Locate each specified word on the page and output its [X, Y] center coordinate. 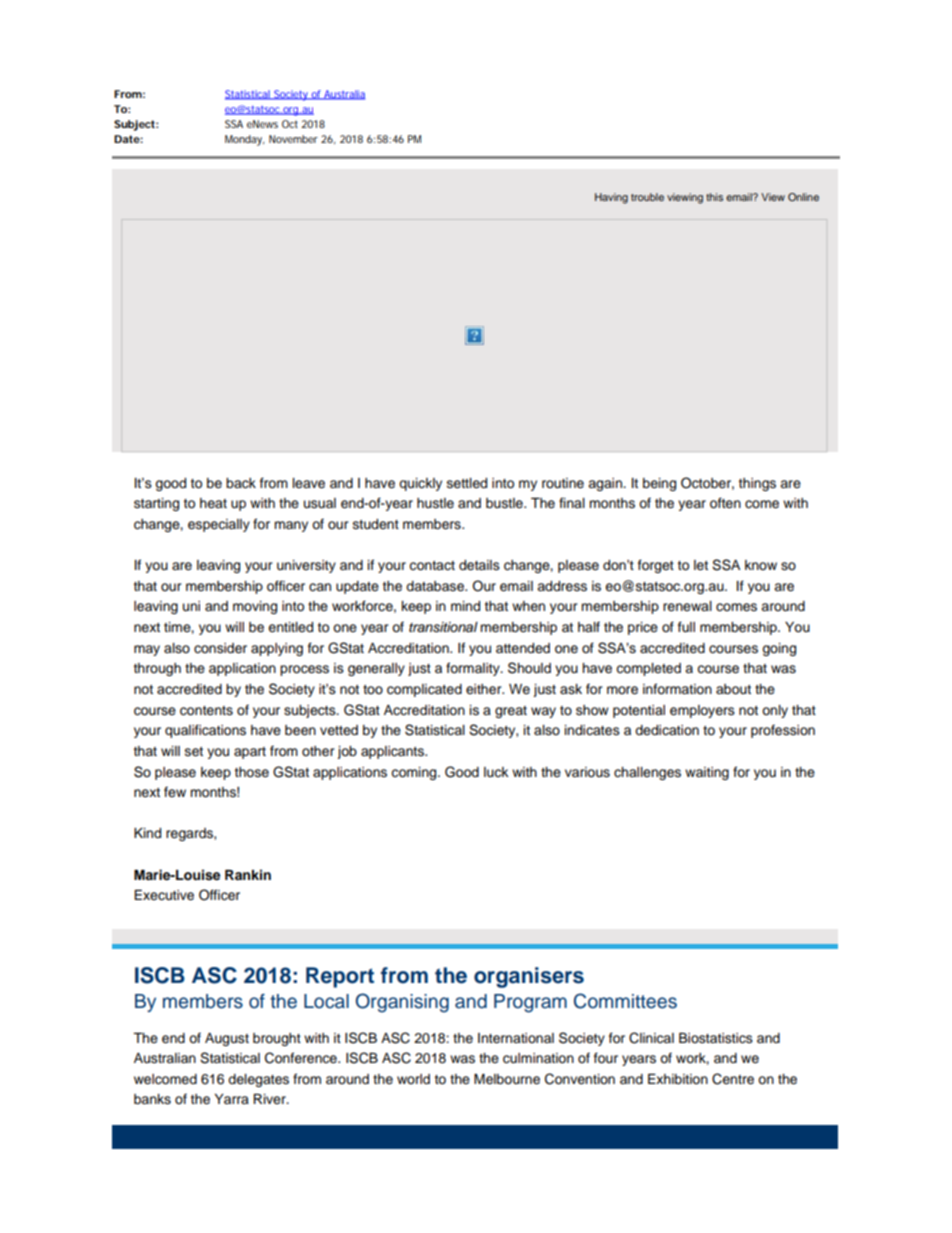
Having [611, 198]
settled [467, 483]
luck [496, 772]
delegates [258, 1080]
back [241, 483]
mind [465, 606]
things [757, 484]
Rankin [248, 874]
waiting [707, 773]
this [714, 197]
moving [255, 607]
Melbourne [507, 1079]
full [686, 626]
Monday [244, 140]
